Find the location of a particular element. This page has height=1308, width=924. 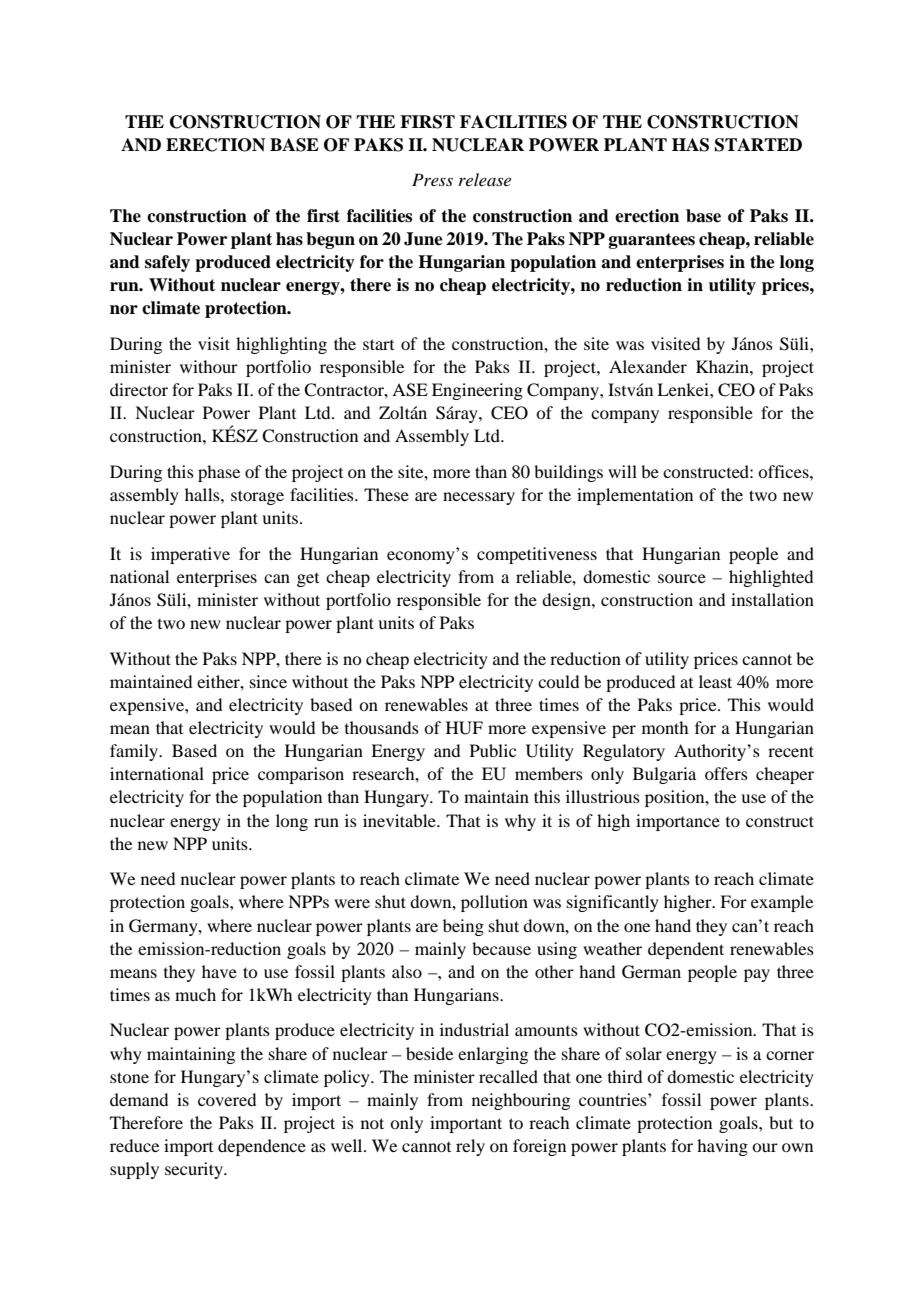

guarantees is located at coordinates (652, 241).
